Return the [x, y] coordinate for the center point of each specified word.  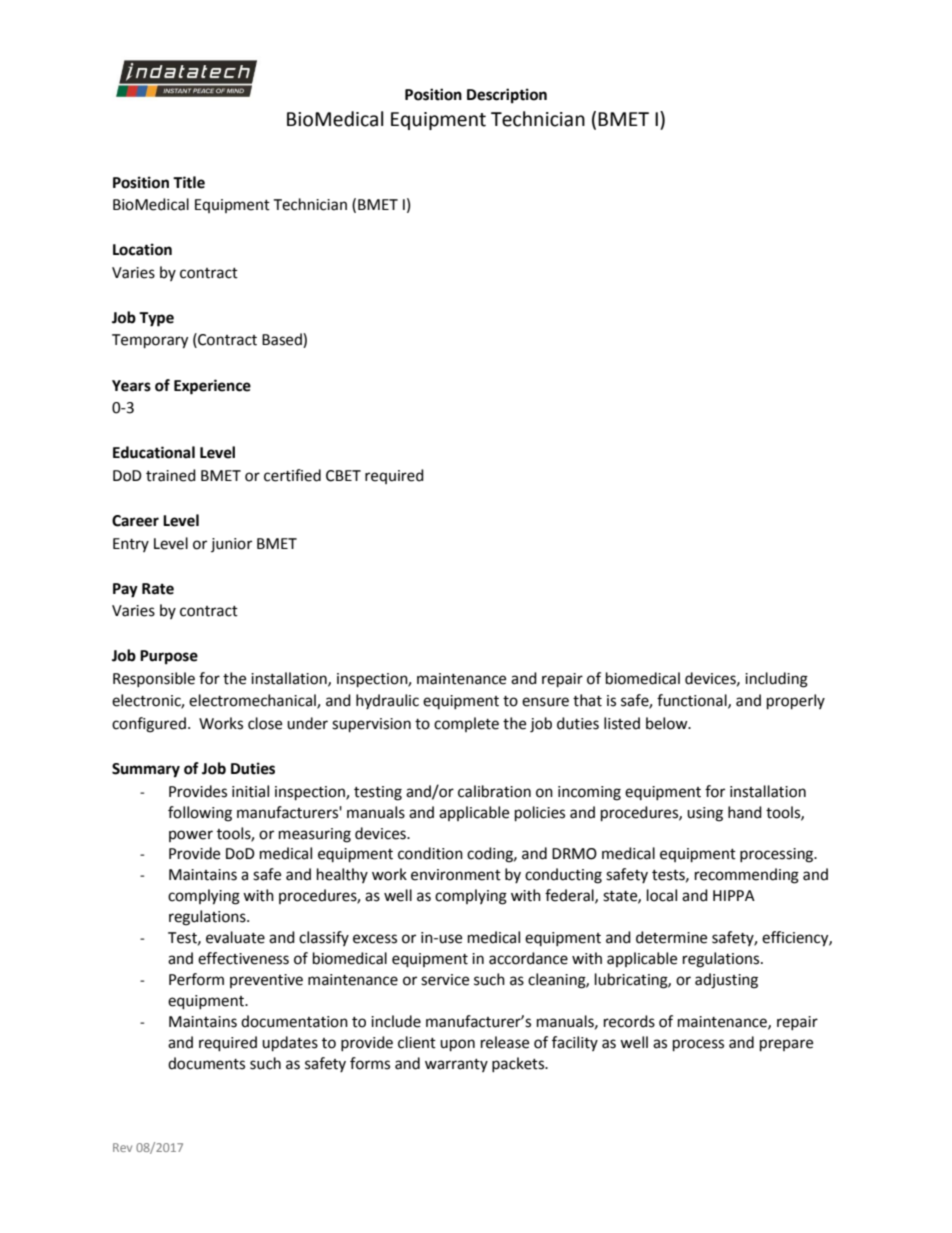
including [776, 680]
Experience [212, 387]
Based [283, 340]
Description [507, 96]
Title [189, 182]
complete [466, 724]
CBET [343, 476]
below [668, 723]
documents [206, 1063]
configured [149, 725]
